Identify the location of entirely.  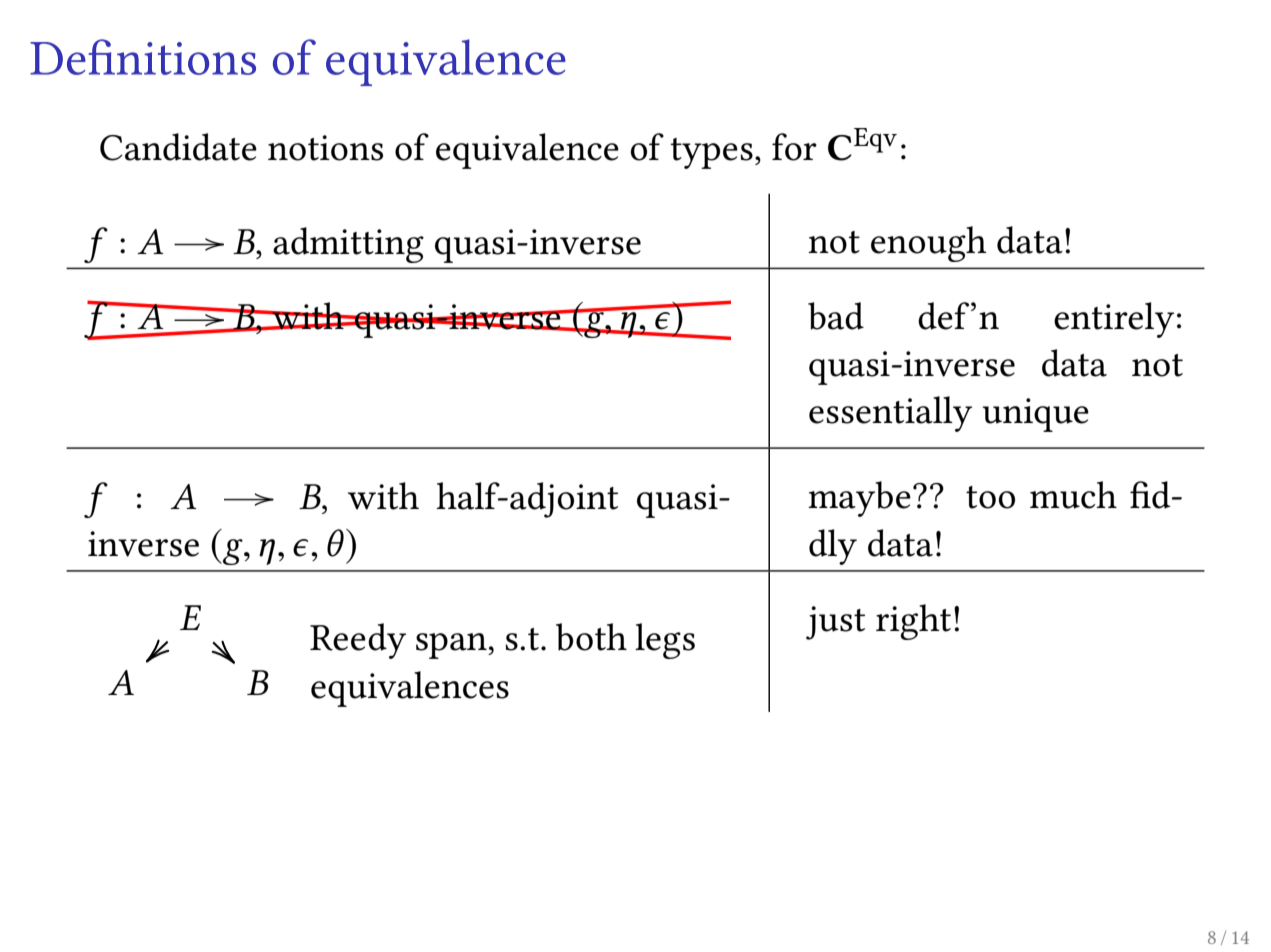
(1114, 320).
